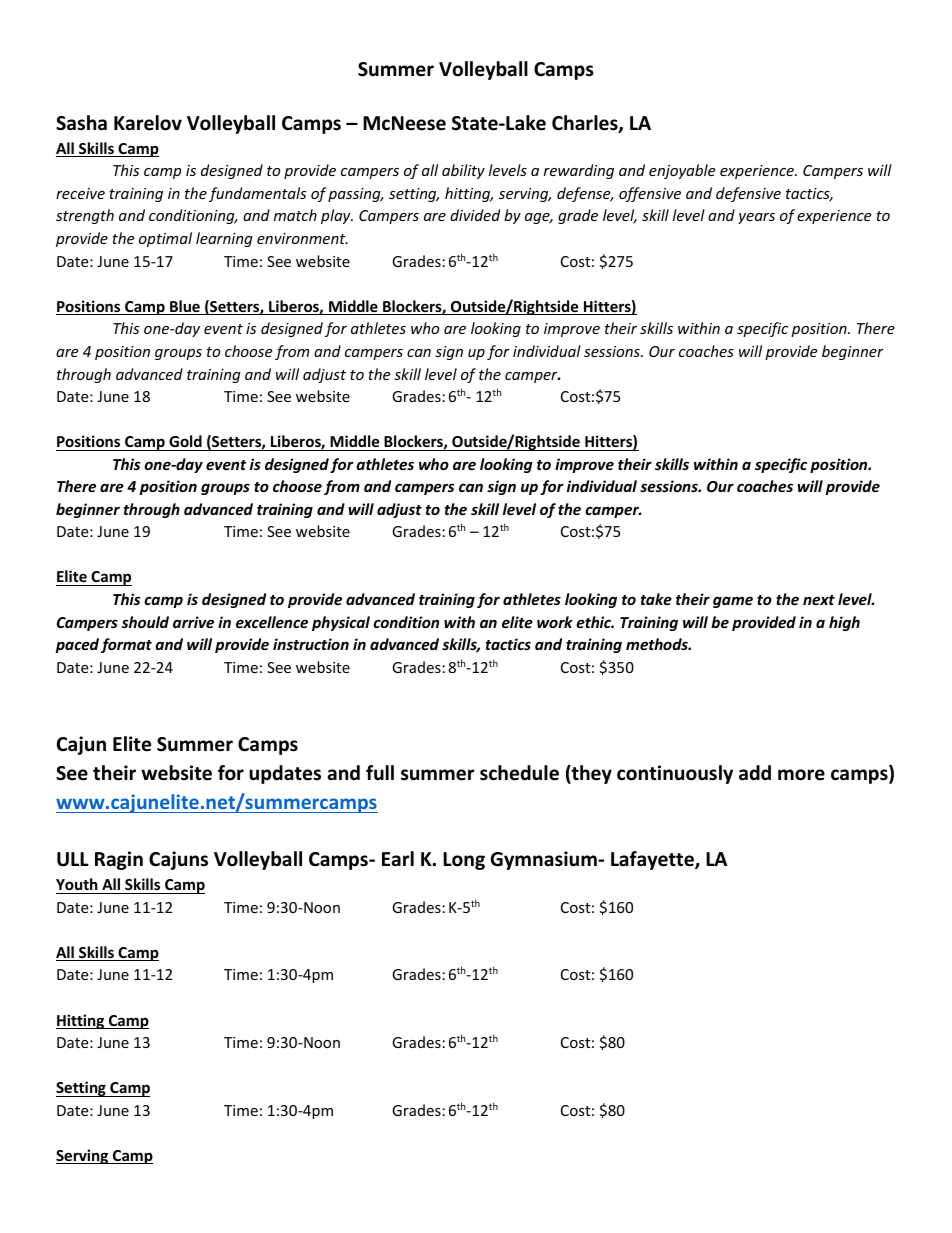 Image resolution: width=952 pixels, height=1233 pixels. What do you see at coordinates (555, 622) in the image?
I see `work` at bounding box center [555, 622].
